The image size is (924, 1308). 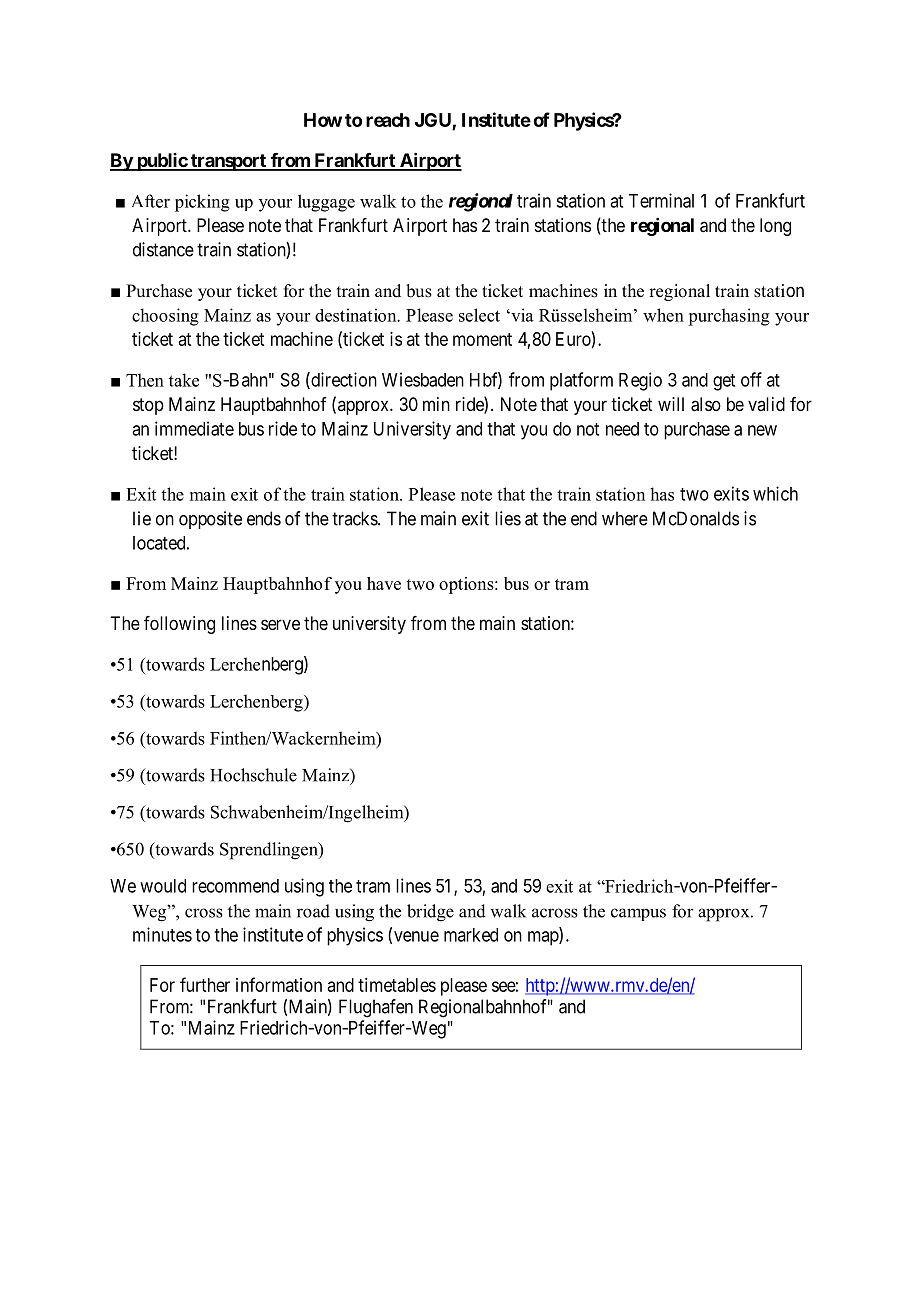 What do you see at coordinates (661, 200) in the document?
I see `Terminal` at bounding box center [661, 200].
